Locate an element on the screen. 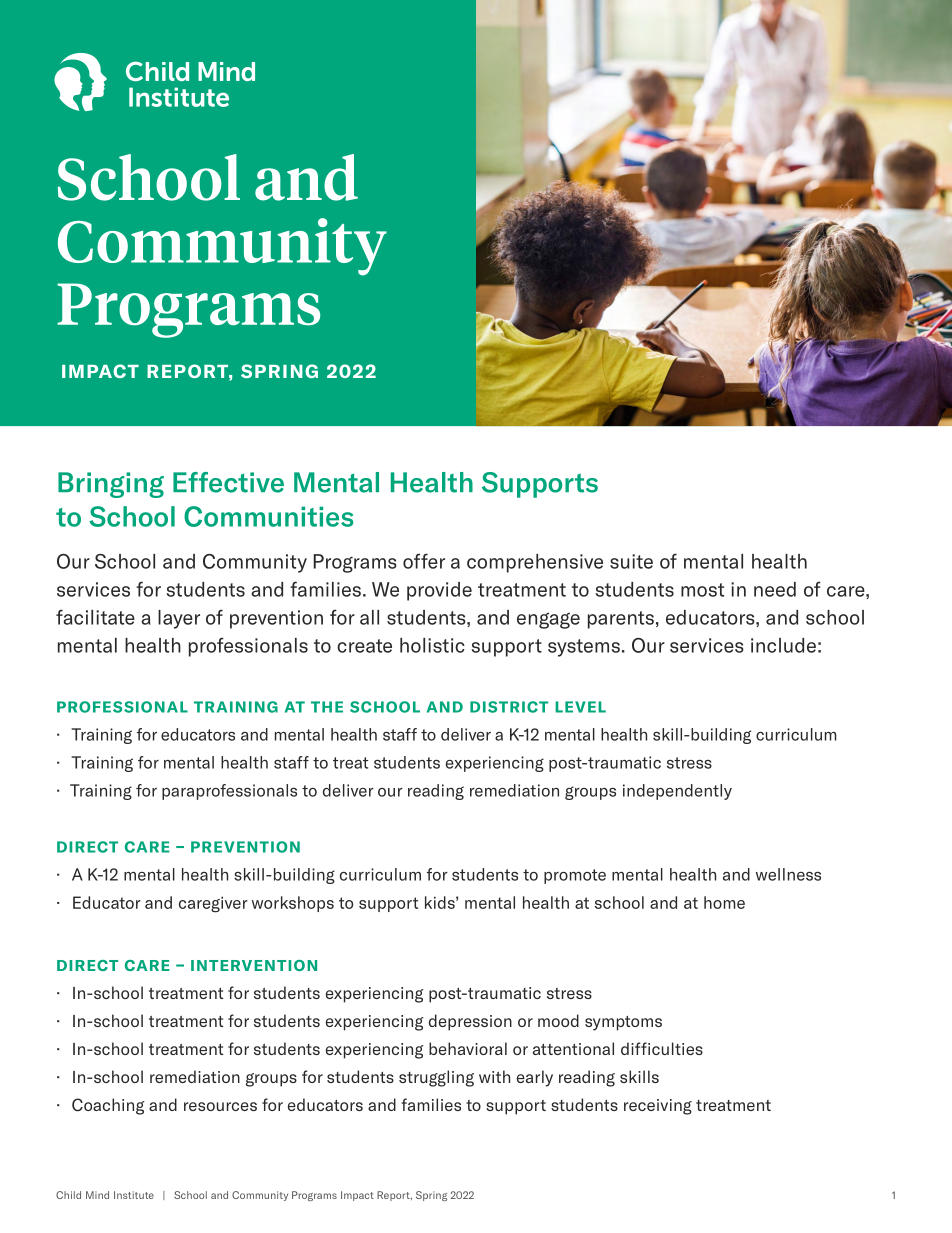 The image size is (952, 1233). struggling is located at coordinates (436, 1078).
